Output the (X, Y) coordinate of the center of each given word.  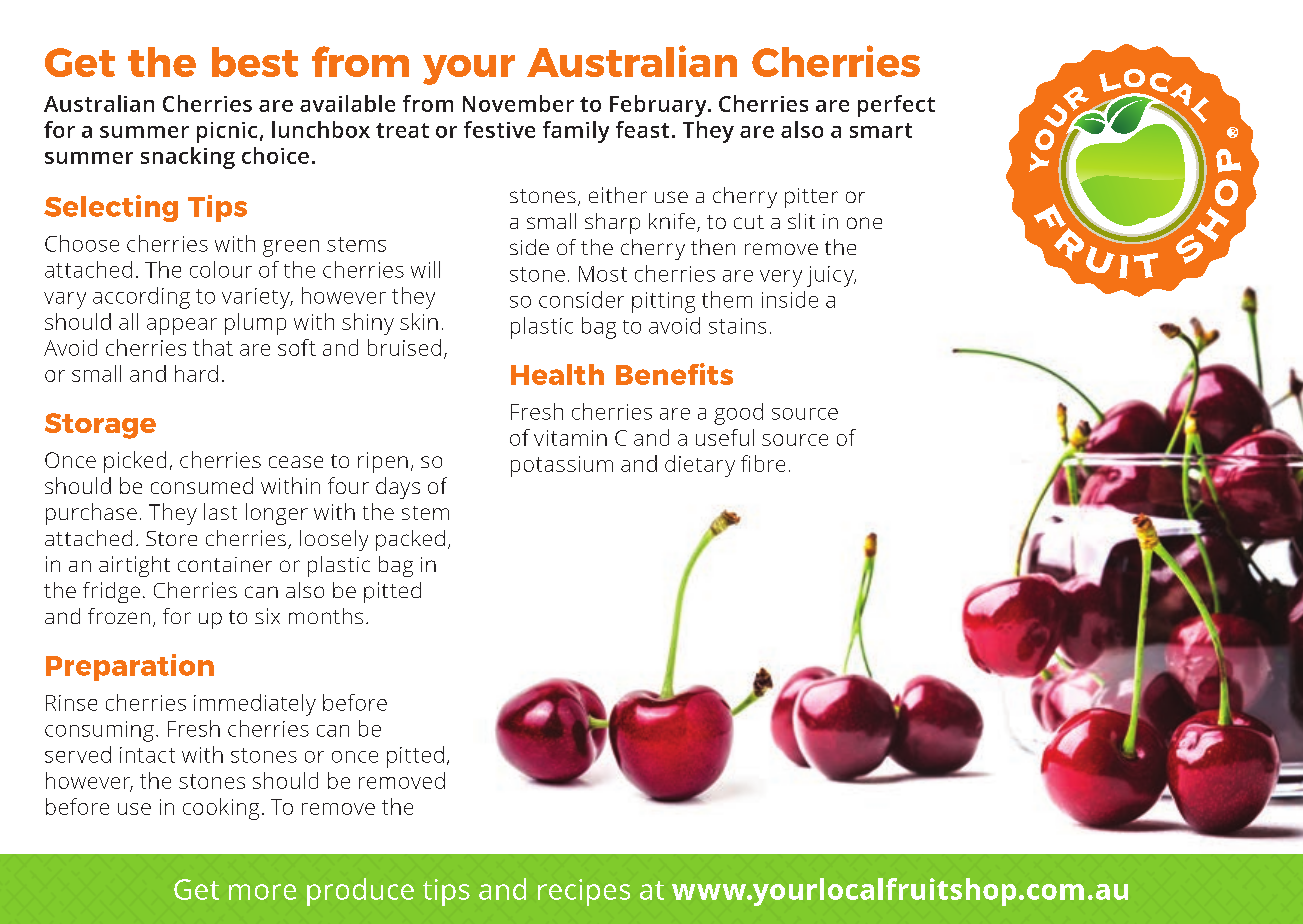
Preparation (130, 667)
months (326, 616)
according (141, 298)
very (781, 278)
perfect (896, 106)
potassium (562, 466)
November (518, 103)
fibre (763, 463)
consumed (202, 485)
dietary (700, 466)
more (262, 892)
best (255, 62)
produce (360, 892)
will (425, 269)
